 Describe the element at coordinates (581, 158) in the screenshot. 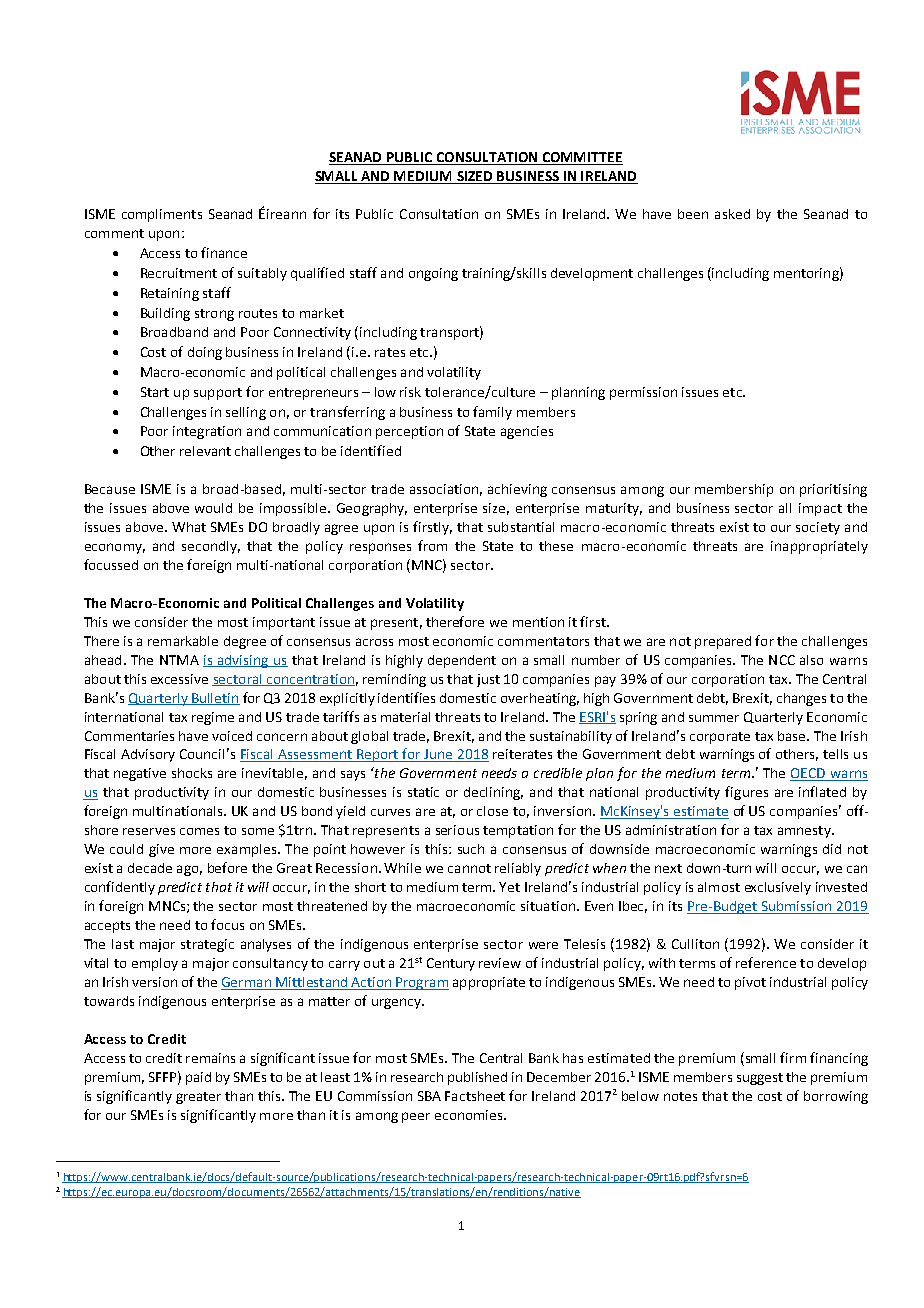

I see `COMMITTEE` at that location.
